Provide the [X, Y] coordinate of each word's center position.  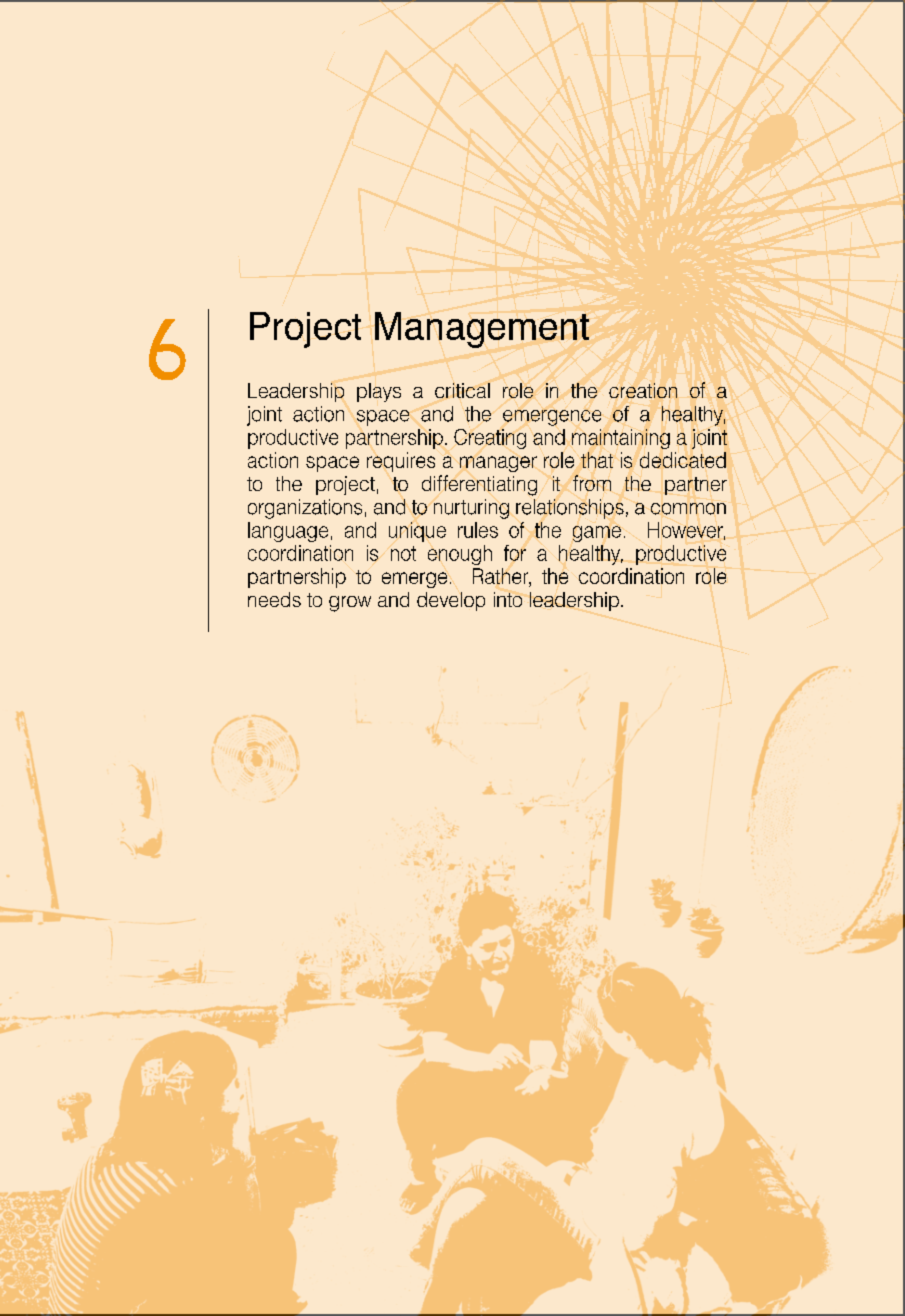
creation [643, 390]
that [597, 460]
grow [350, 604]
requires [401, 462]
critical [462, 390]
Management [482, 330]
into [508, 599]
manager [498, 464]
